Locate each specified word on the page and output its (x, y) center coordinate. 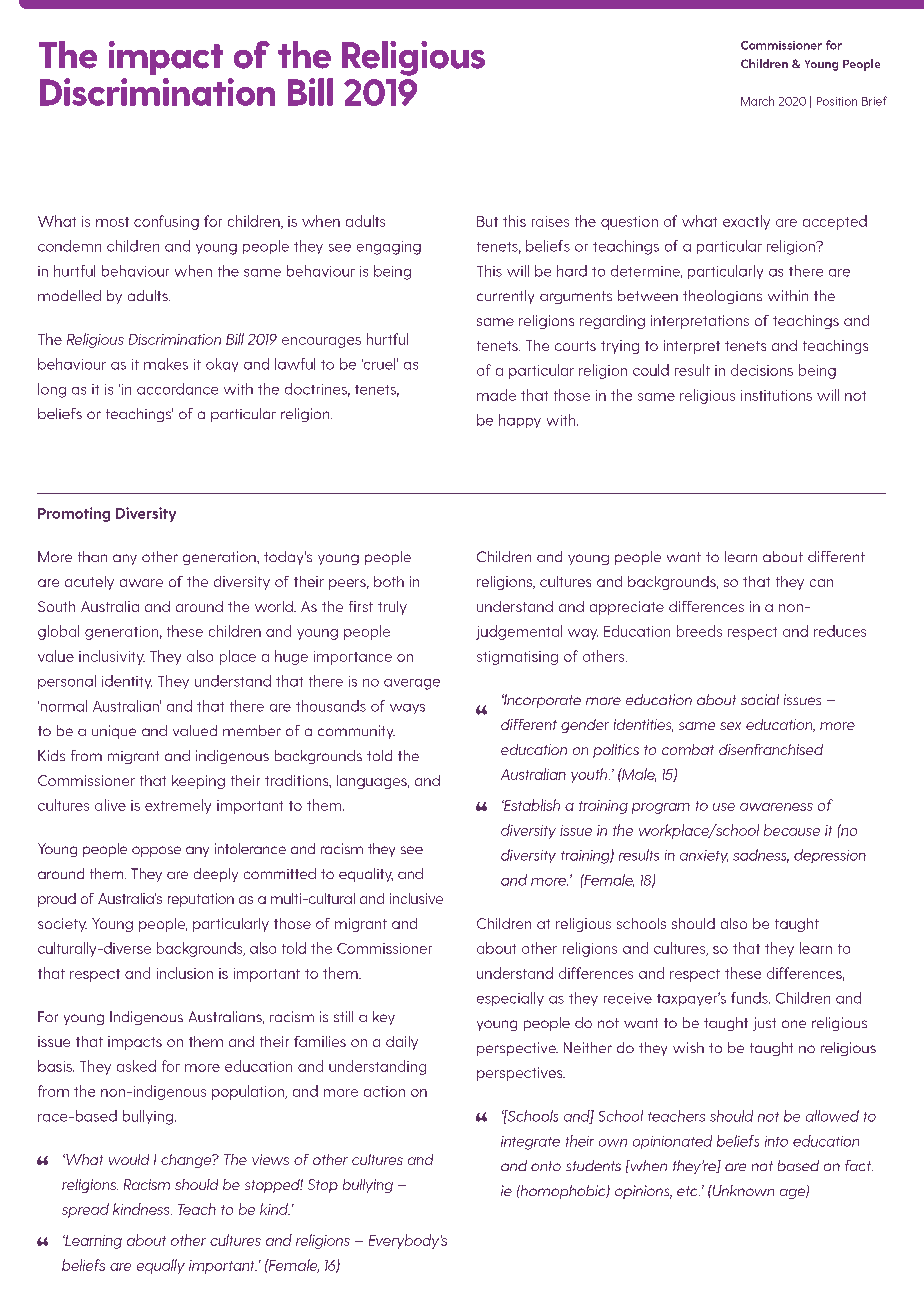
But (487, 221)
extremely (178, 806)
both (389, 581)
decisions (762, 370)
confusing (166, 222)
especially (510, 999)
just (764, 1024)
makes (166, 364)
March (757, 101)
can (821, 583)
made (496, 395)
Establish (531, 805)
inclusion (185, 973)
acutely (89, 583)
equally (161, 1266)
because (792, 830)
